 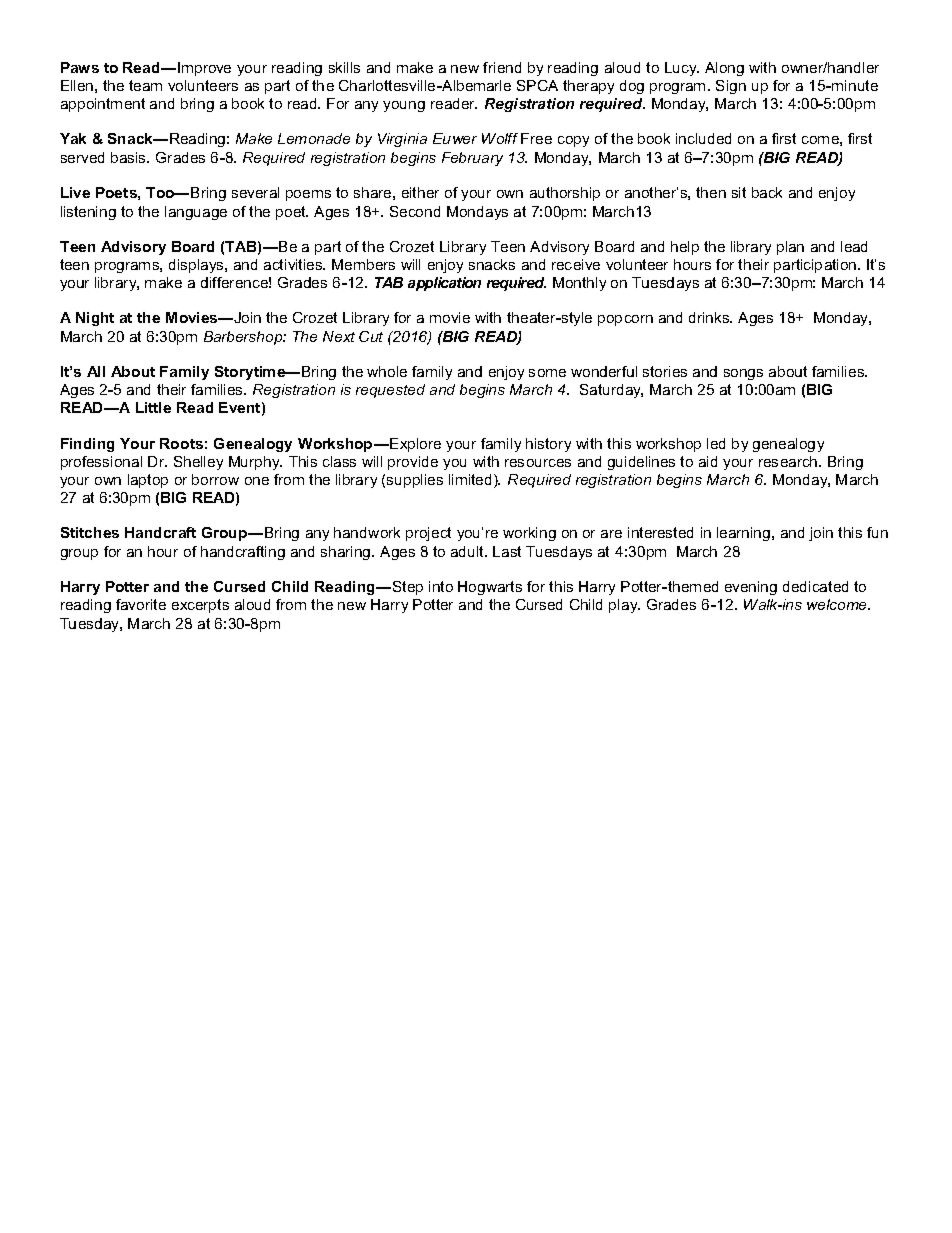 What do you see at coordinates (502, 67) in the screenshot?
I see `friend` at bounding box center [502, 67].
